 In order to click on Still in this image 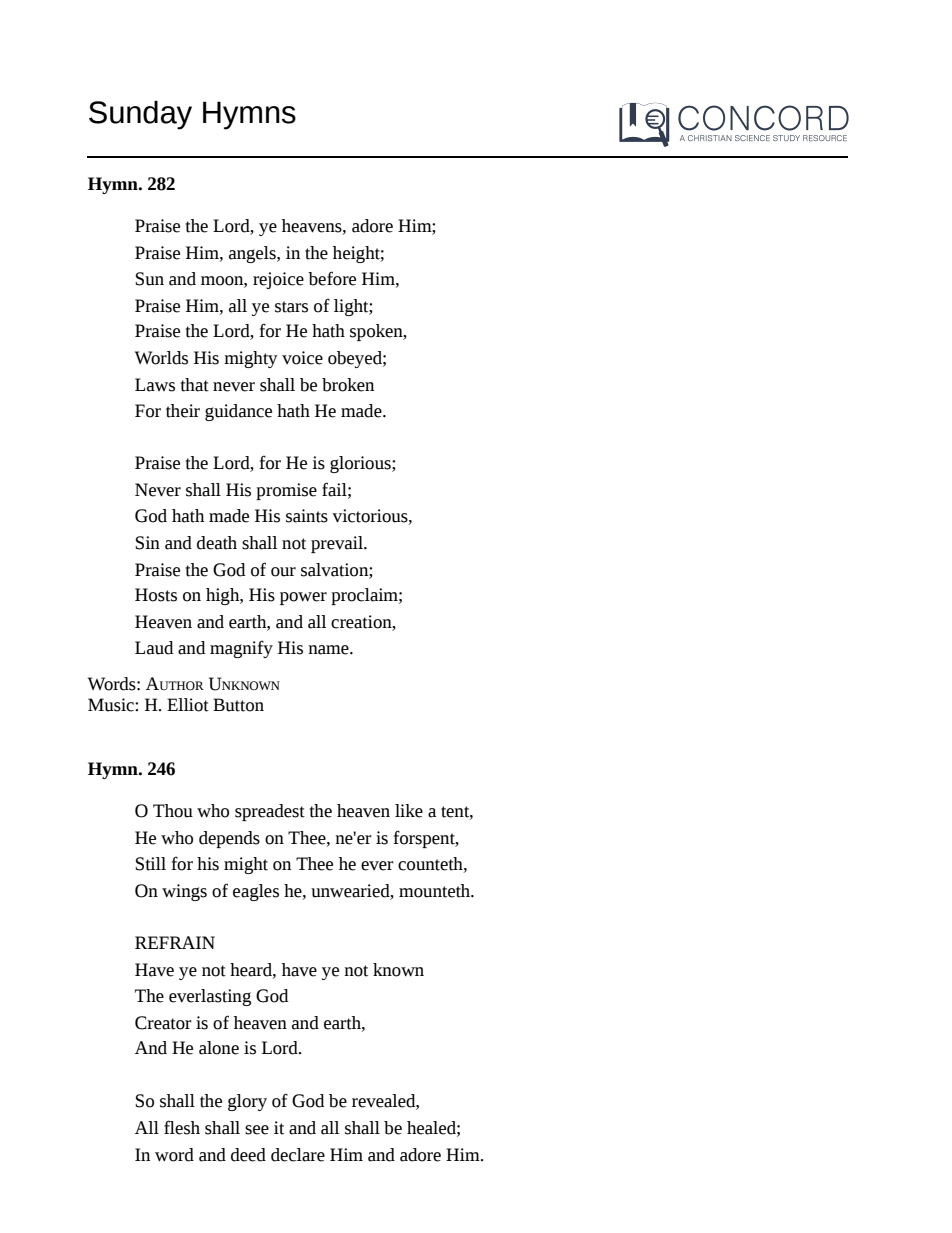, I will do `click(151, 864)`.
